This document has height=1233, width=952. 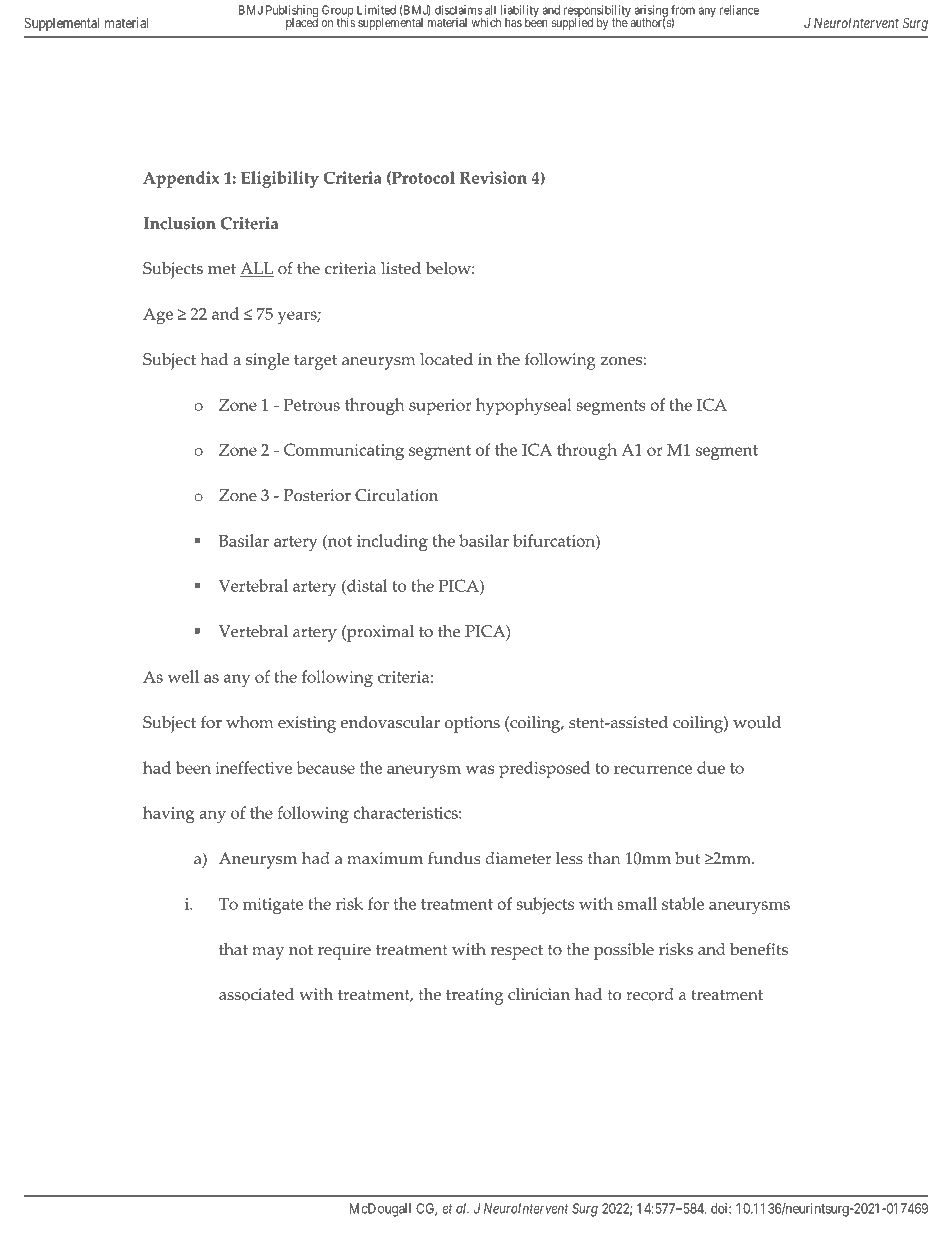 I want to click on Publishing, so click(x=292, y=12).
